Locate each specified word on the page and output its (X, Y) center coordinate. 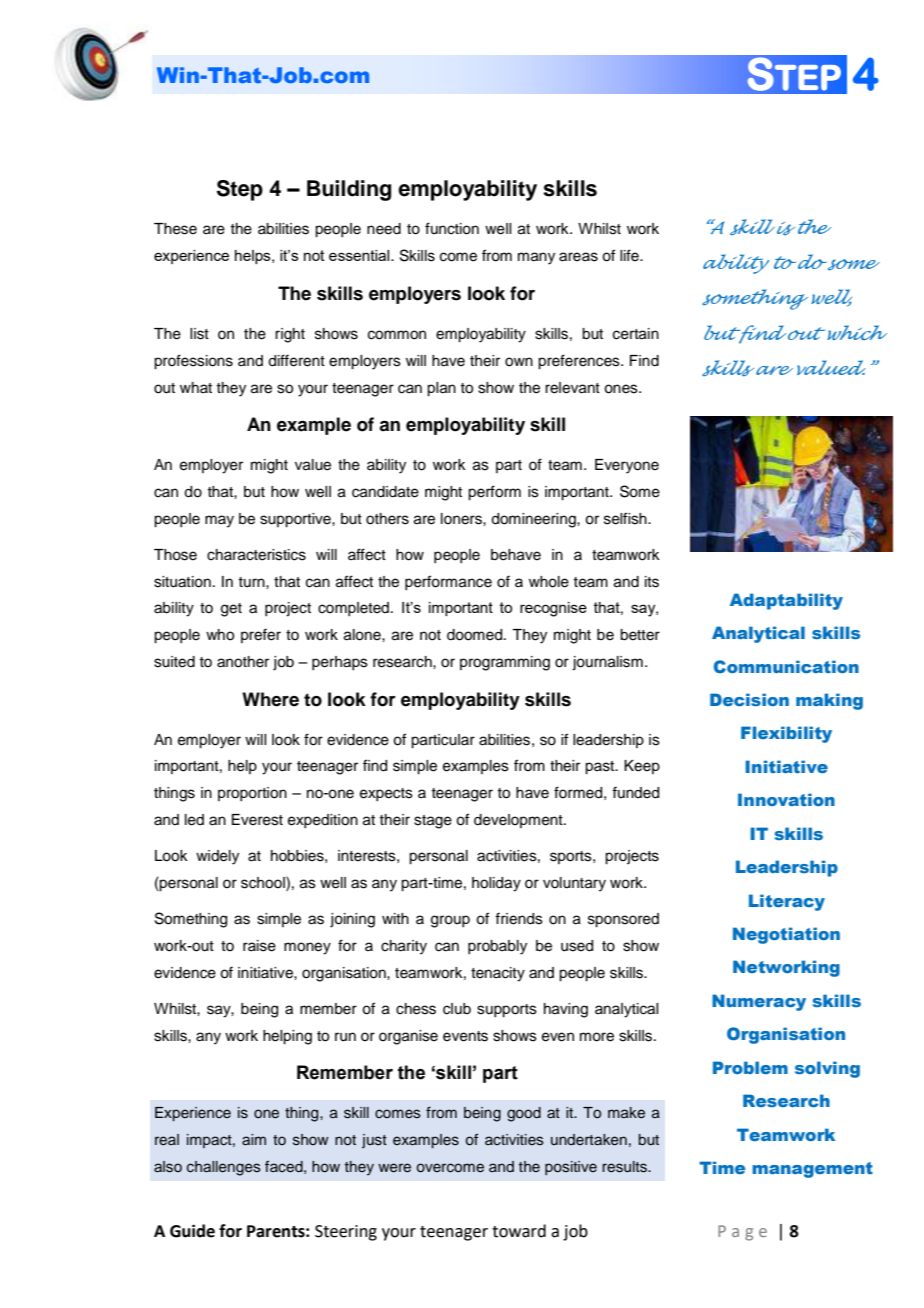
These (175, 229)
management (812, 1170)
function (452, 228)
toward (519, 1231)
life (630, 255)
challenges (224, 1168)
